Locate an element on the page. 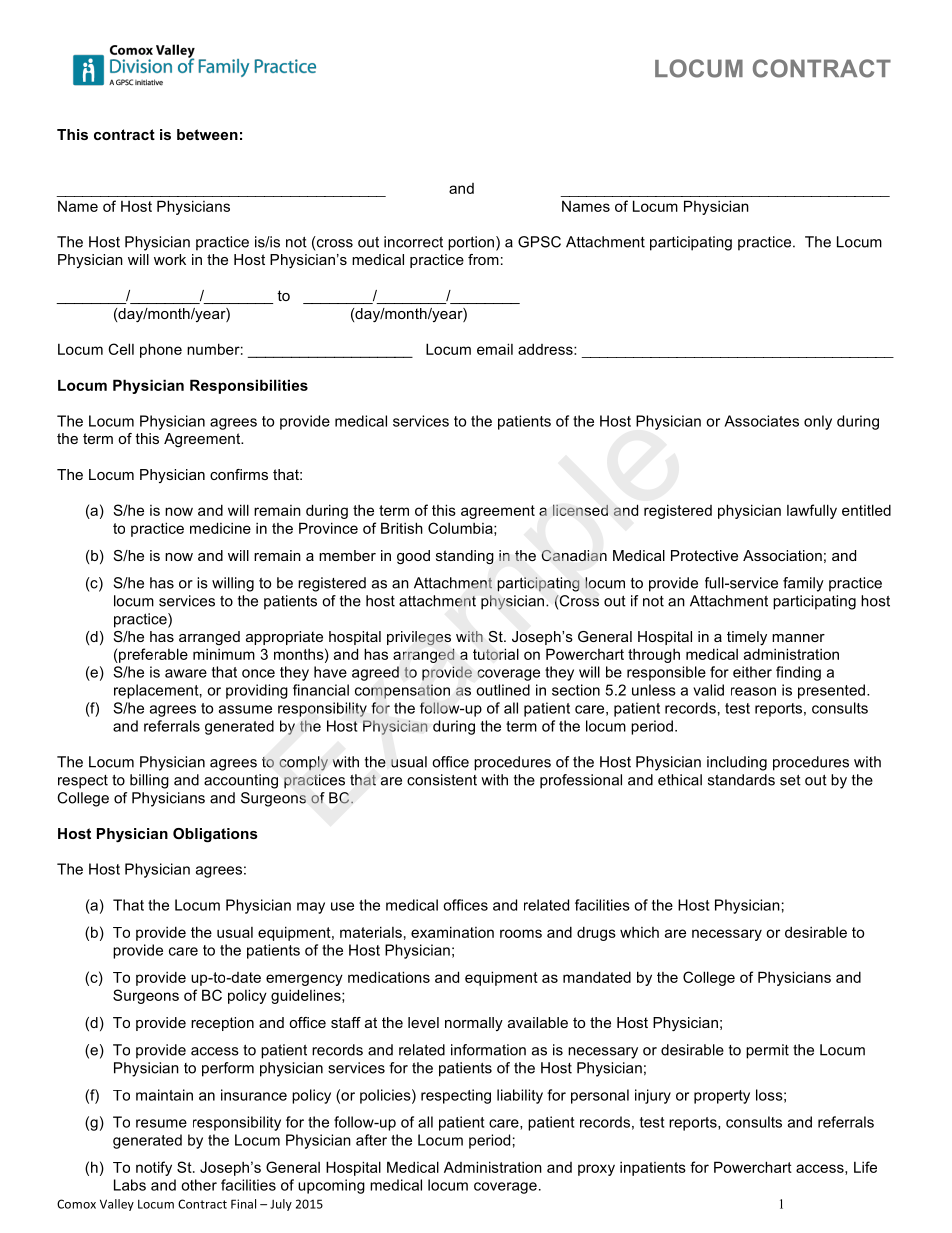 This image has width=952, height=1233. other is located at coordinates (199, 1185).
